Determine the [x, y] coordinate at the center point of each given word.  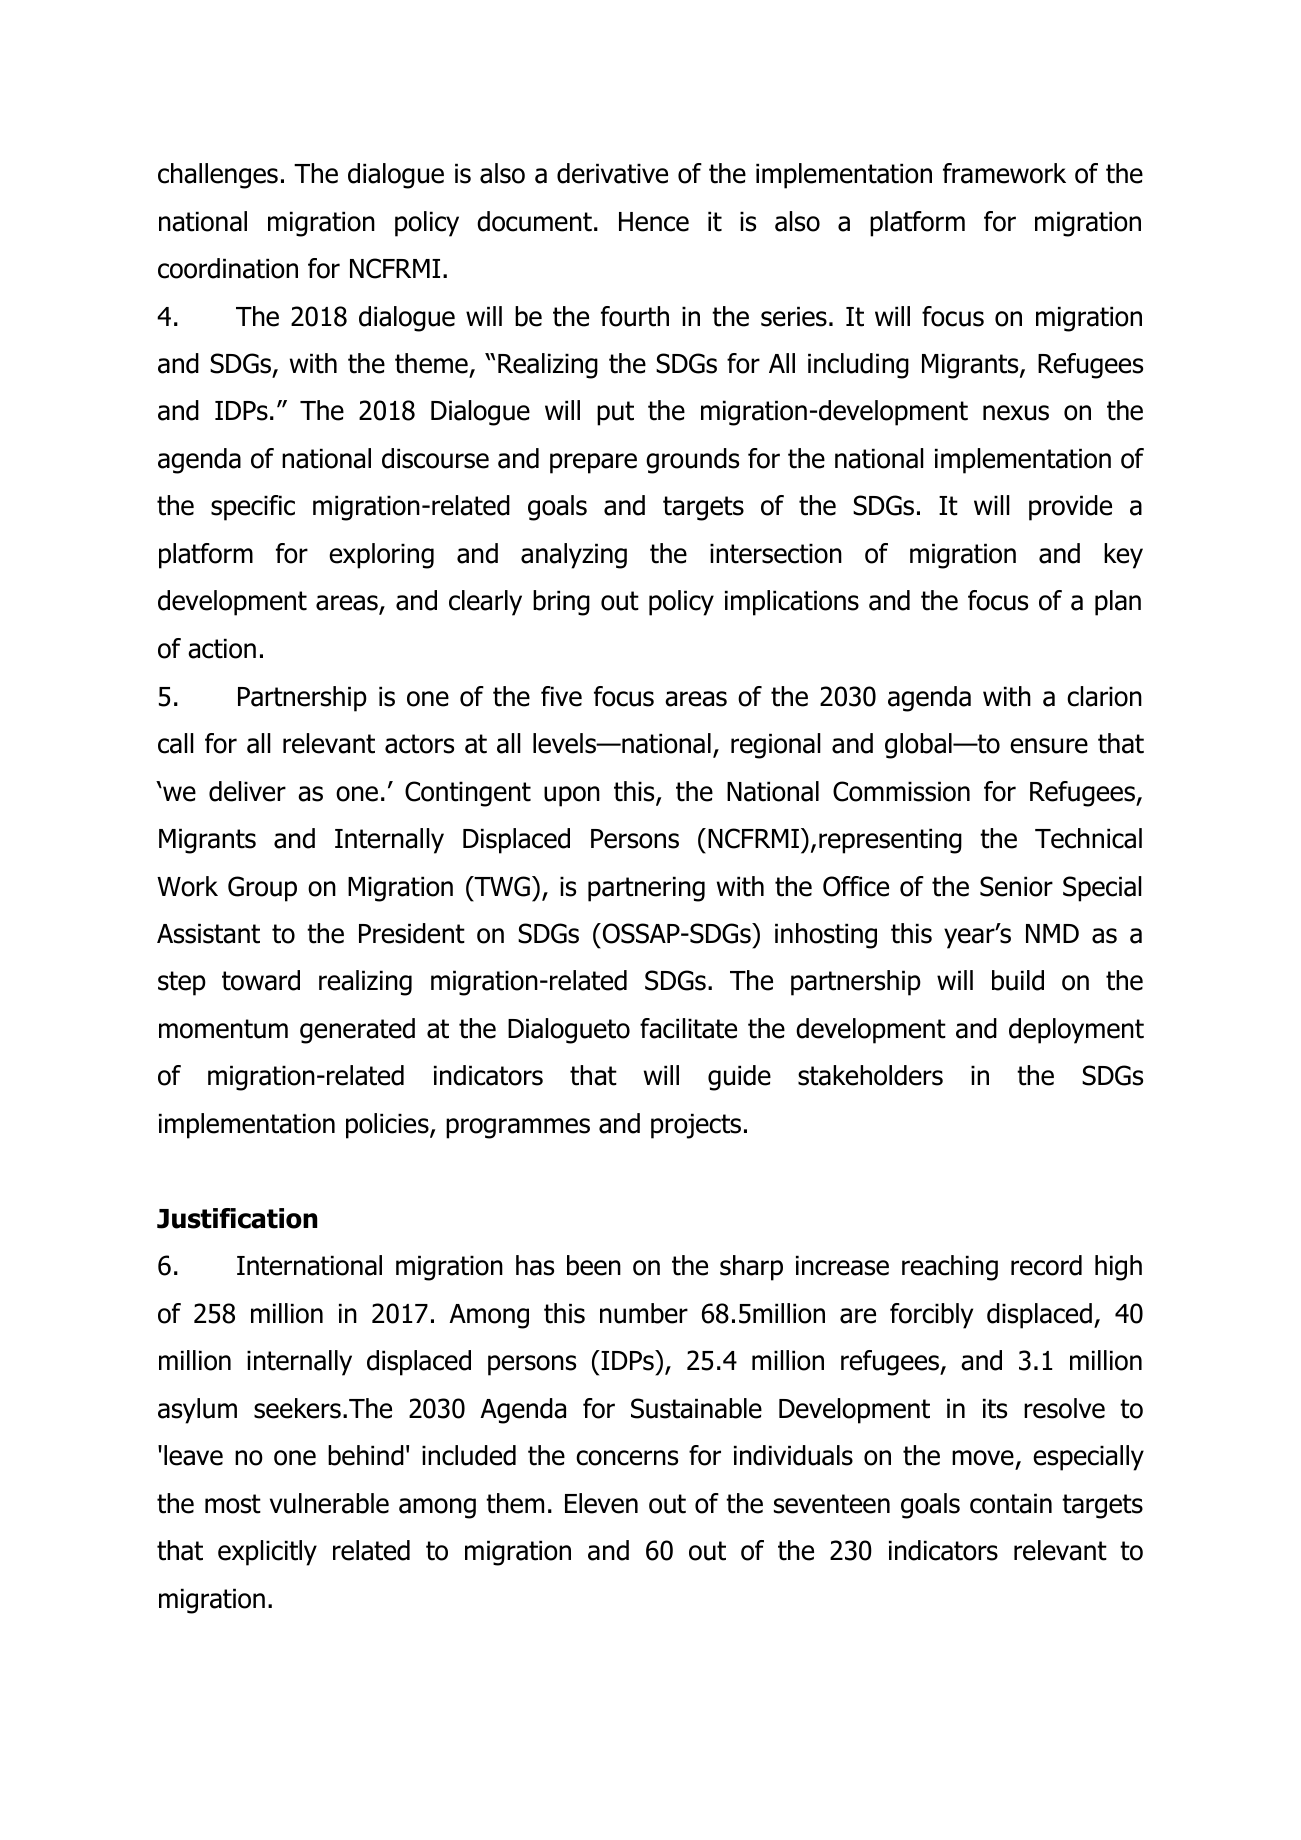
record [1046, 1265]
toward [261, 980]
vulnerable [329, 1503]
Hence [654, 222]
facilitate [688, 1028]
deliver [247, 791]
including [858, 366]
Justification [237, 1218]
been [594, 1265]
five [561, 696]
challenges [218, 176]
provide [1070, 508]
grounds [692, 461]
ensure [1049, 746]
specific [253, 508]
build [1018, 980]
